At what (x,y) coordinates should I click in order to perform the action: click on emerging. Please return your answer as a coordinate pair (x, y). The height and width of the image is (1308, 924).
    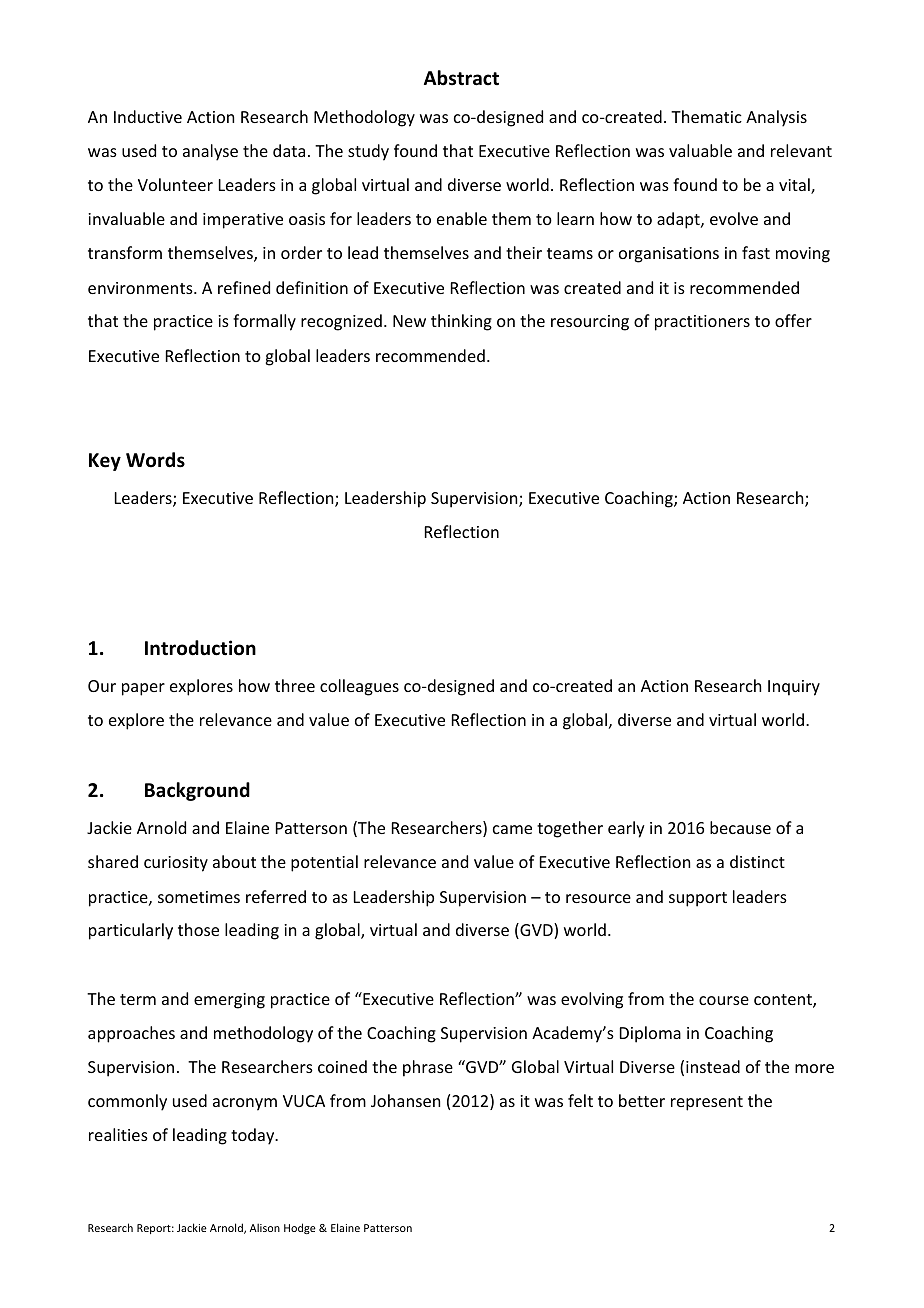
    Looking at the image, I should click on (229, 1001).
